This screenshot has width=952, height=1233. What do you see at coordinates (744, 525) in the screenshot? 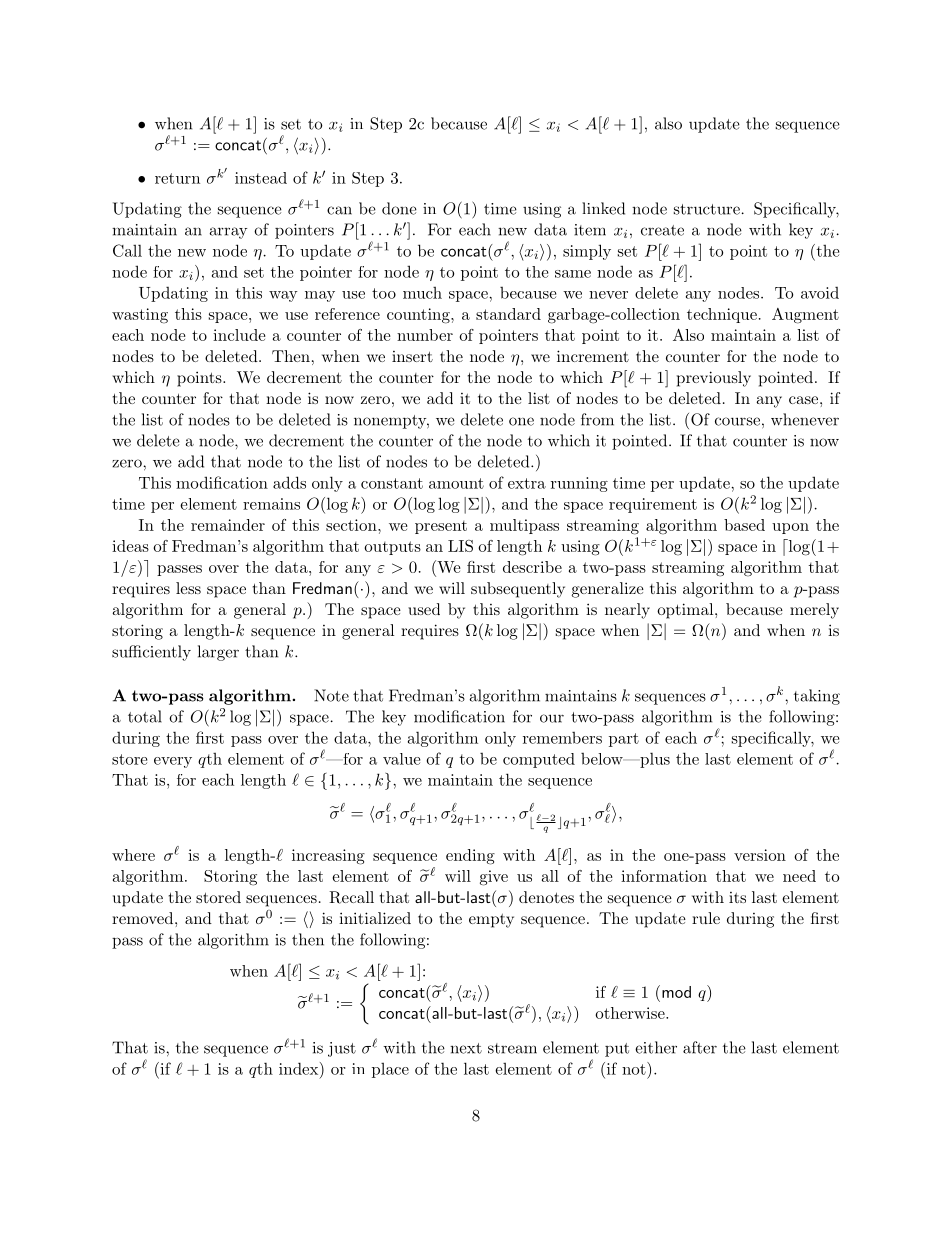
I see `based` at bounding box center [744, 525].
